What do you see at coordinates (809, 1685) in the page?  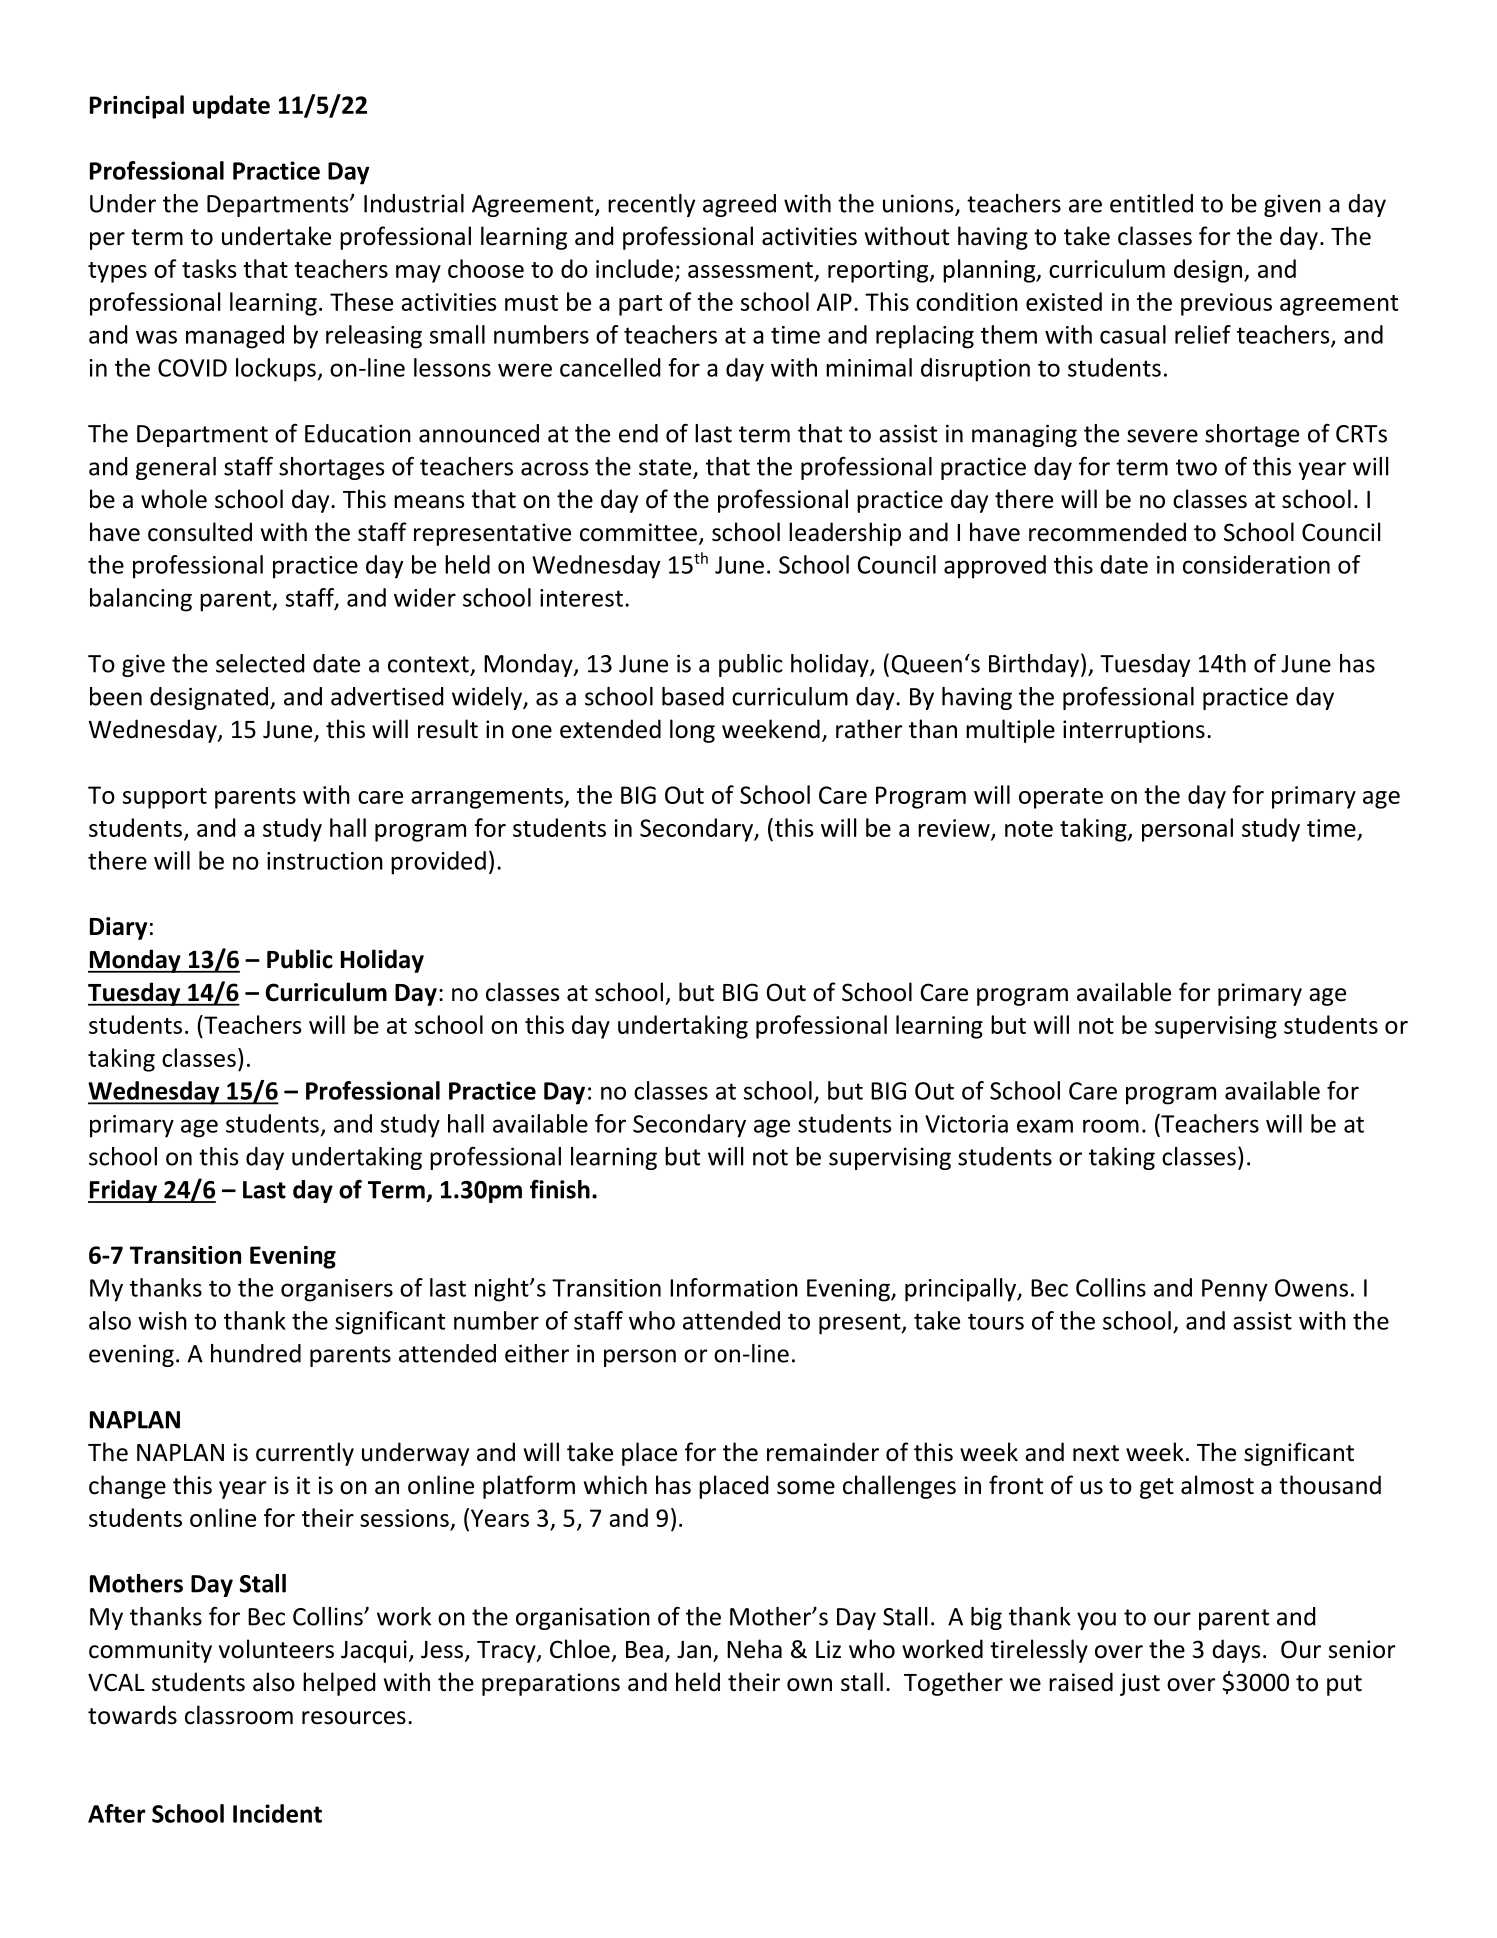 I see `own` at bounding box center [809, 1685].
